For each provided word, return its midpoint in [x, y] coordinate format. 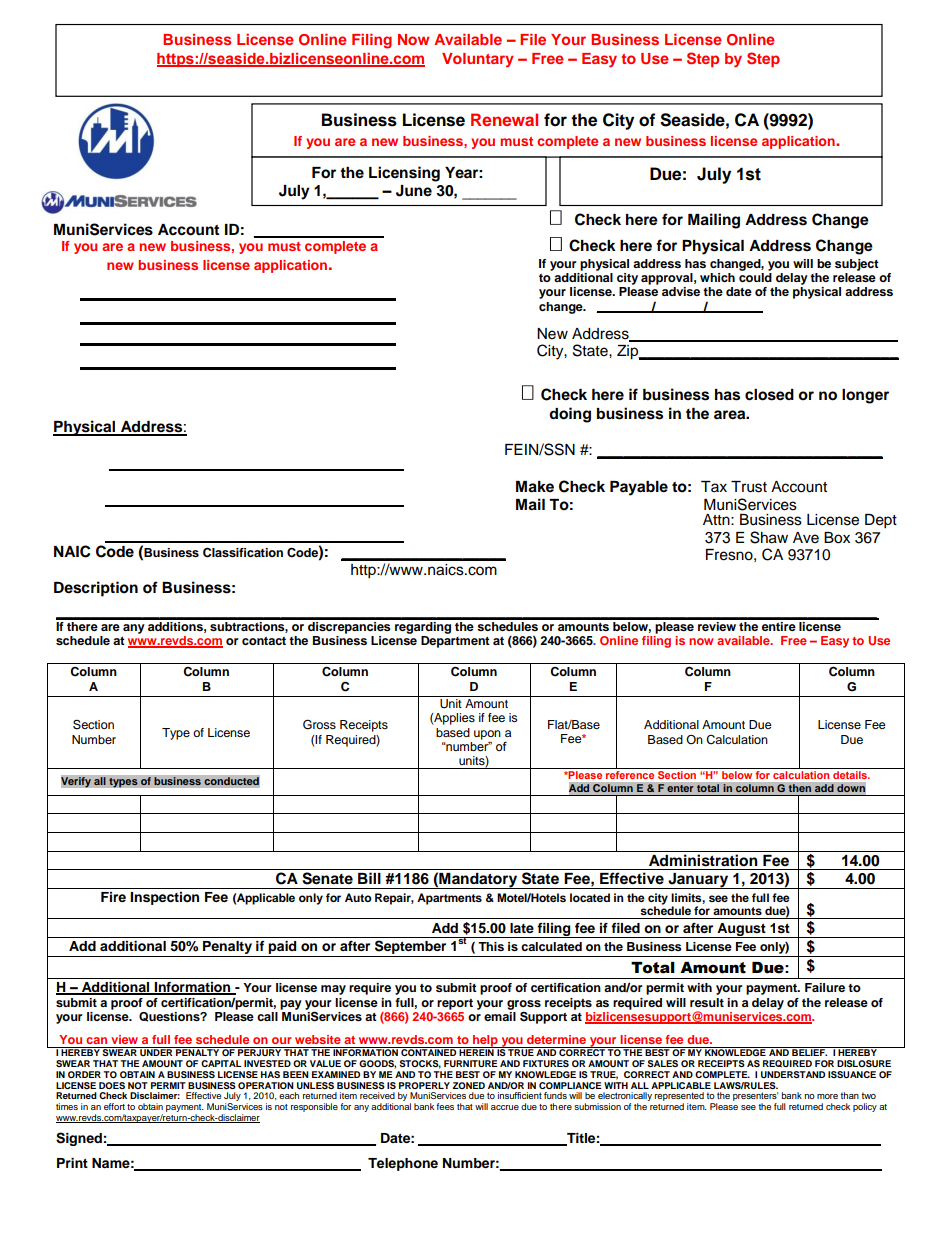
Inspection [164, 898]
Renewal [504, 119]
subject [857, 265]
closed [769, 395]
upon [487, 735]
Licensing [404, 174]
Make [535, 487]
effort [114, 1106]
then [799, 788]
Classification [243, 552]
